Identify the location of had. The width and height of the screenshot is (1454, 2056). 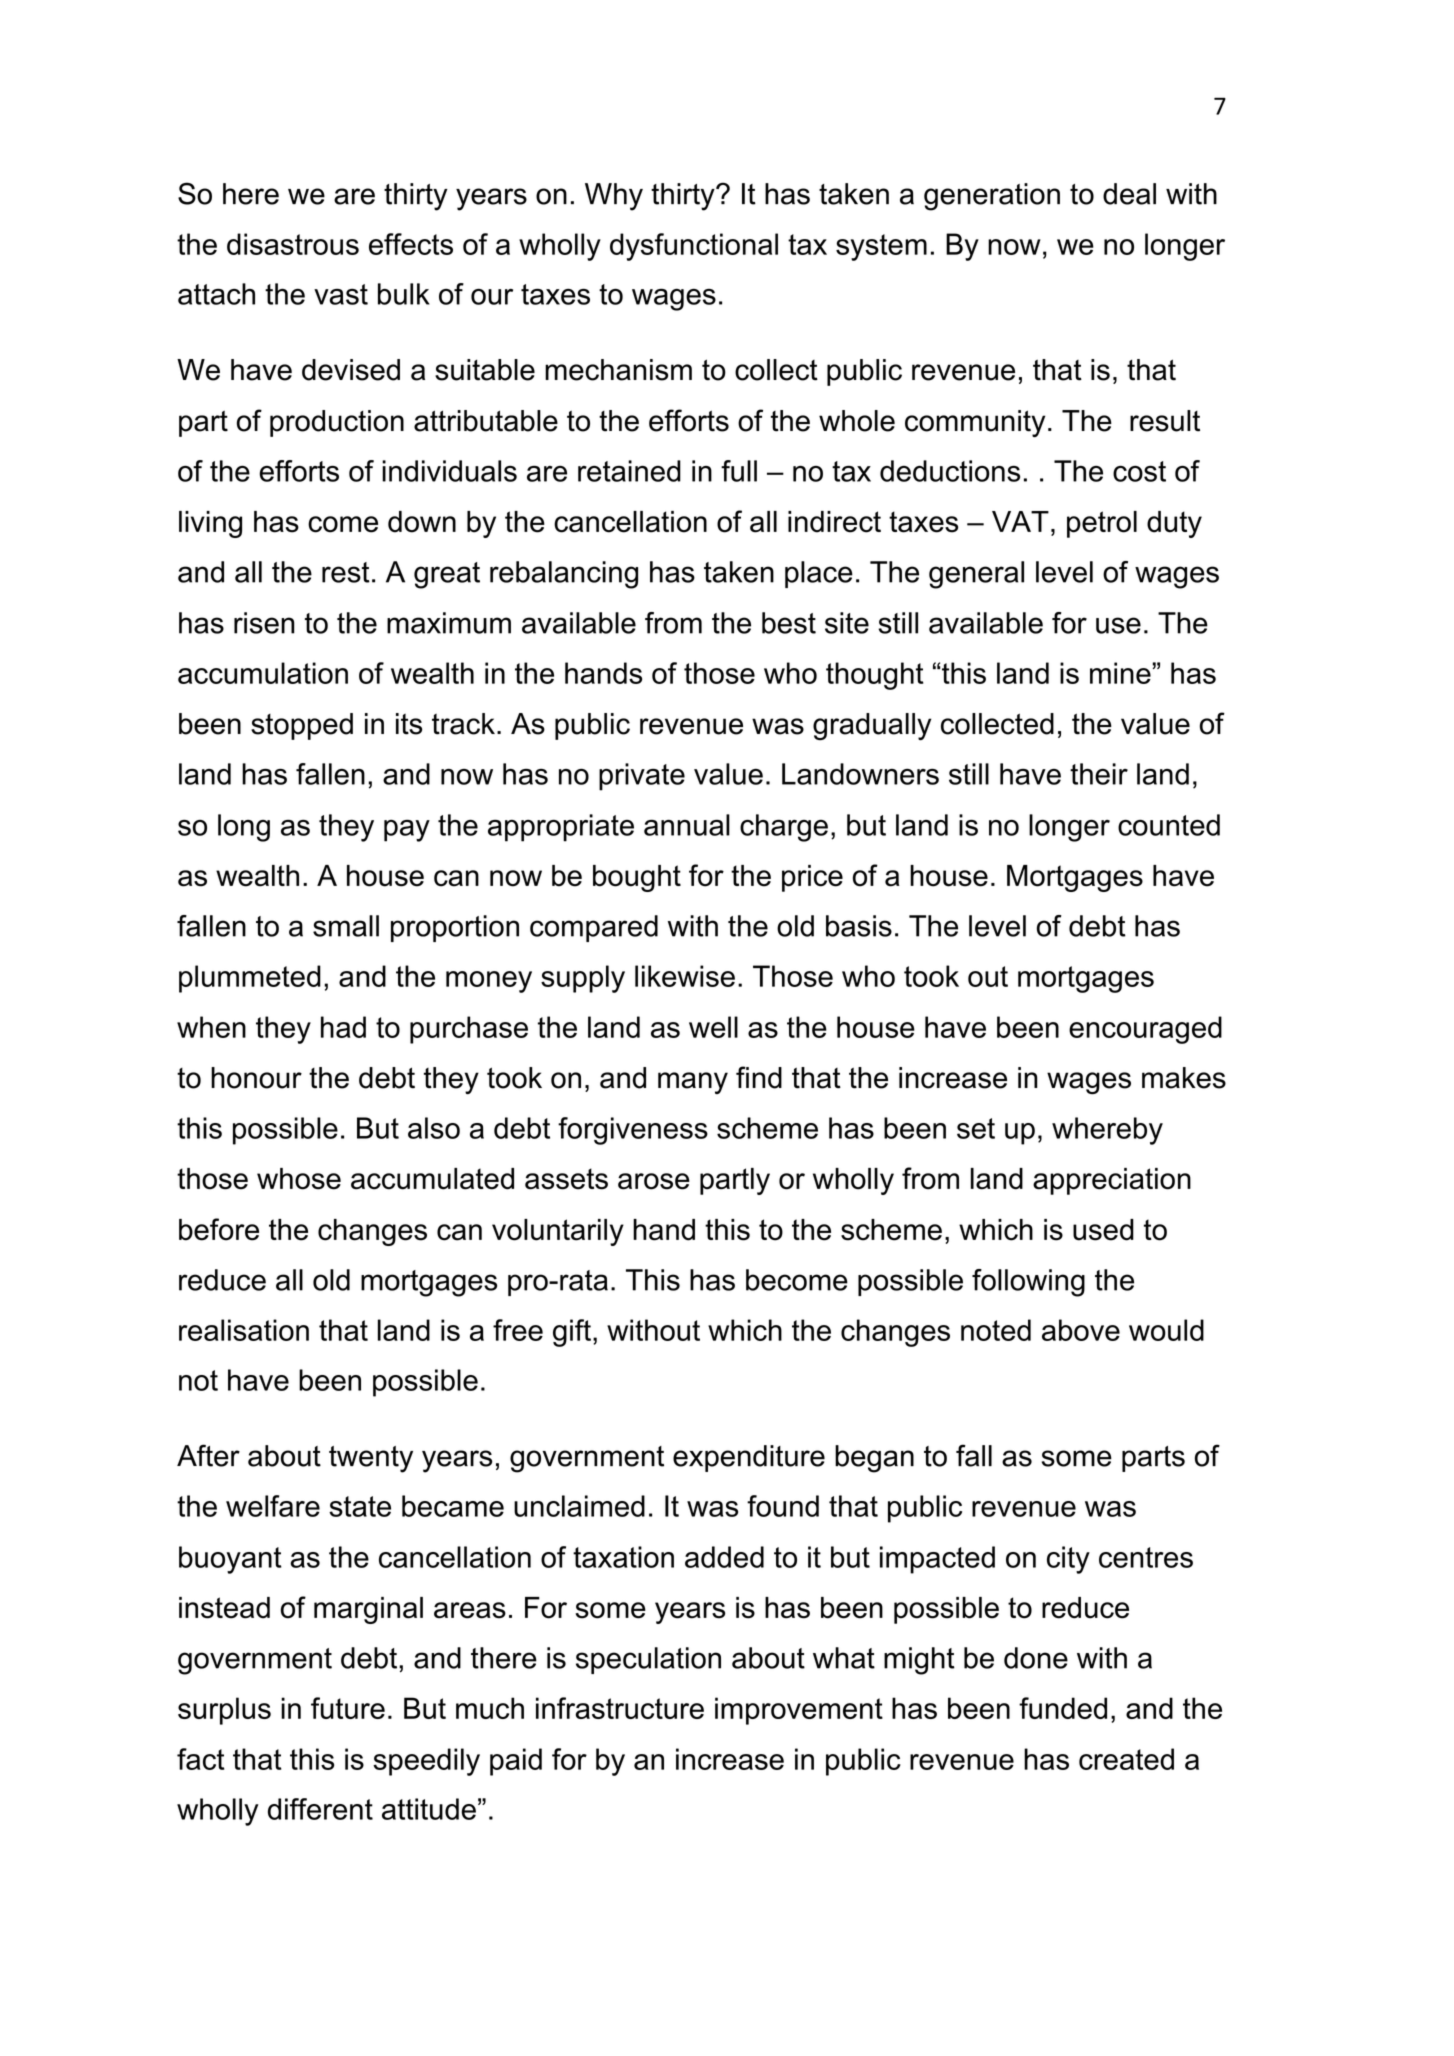
(343, 1027).
